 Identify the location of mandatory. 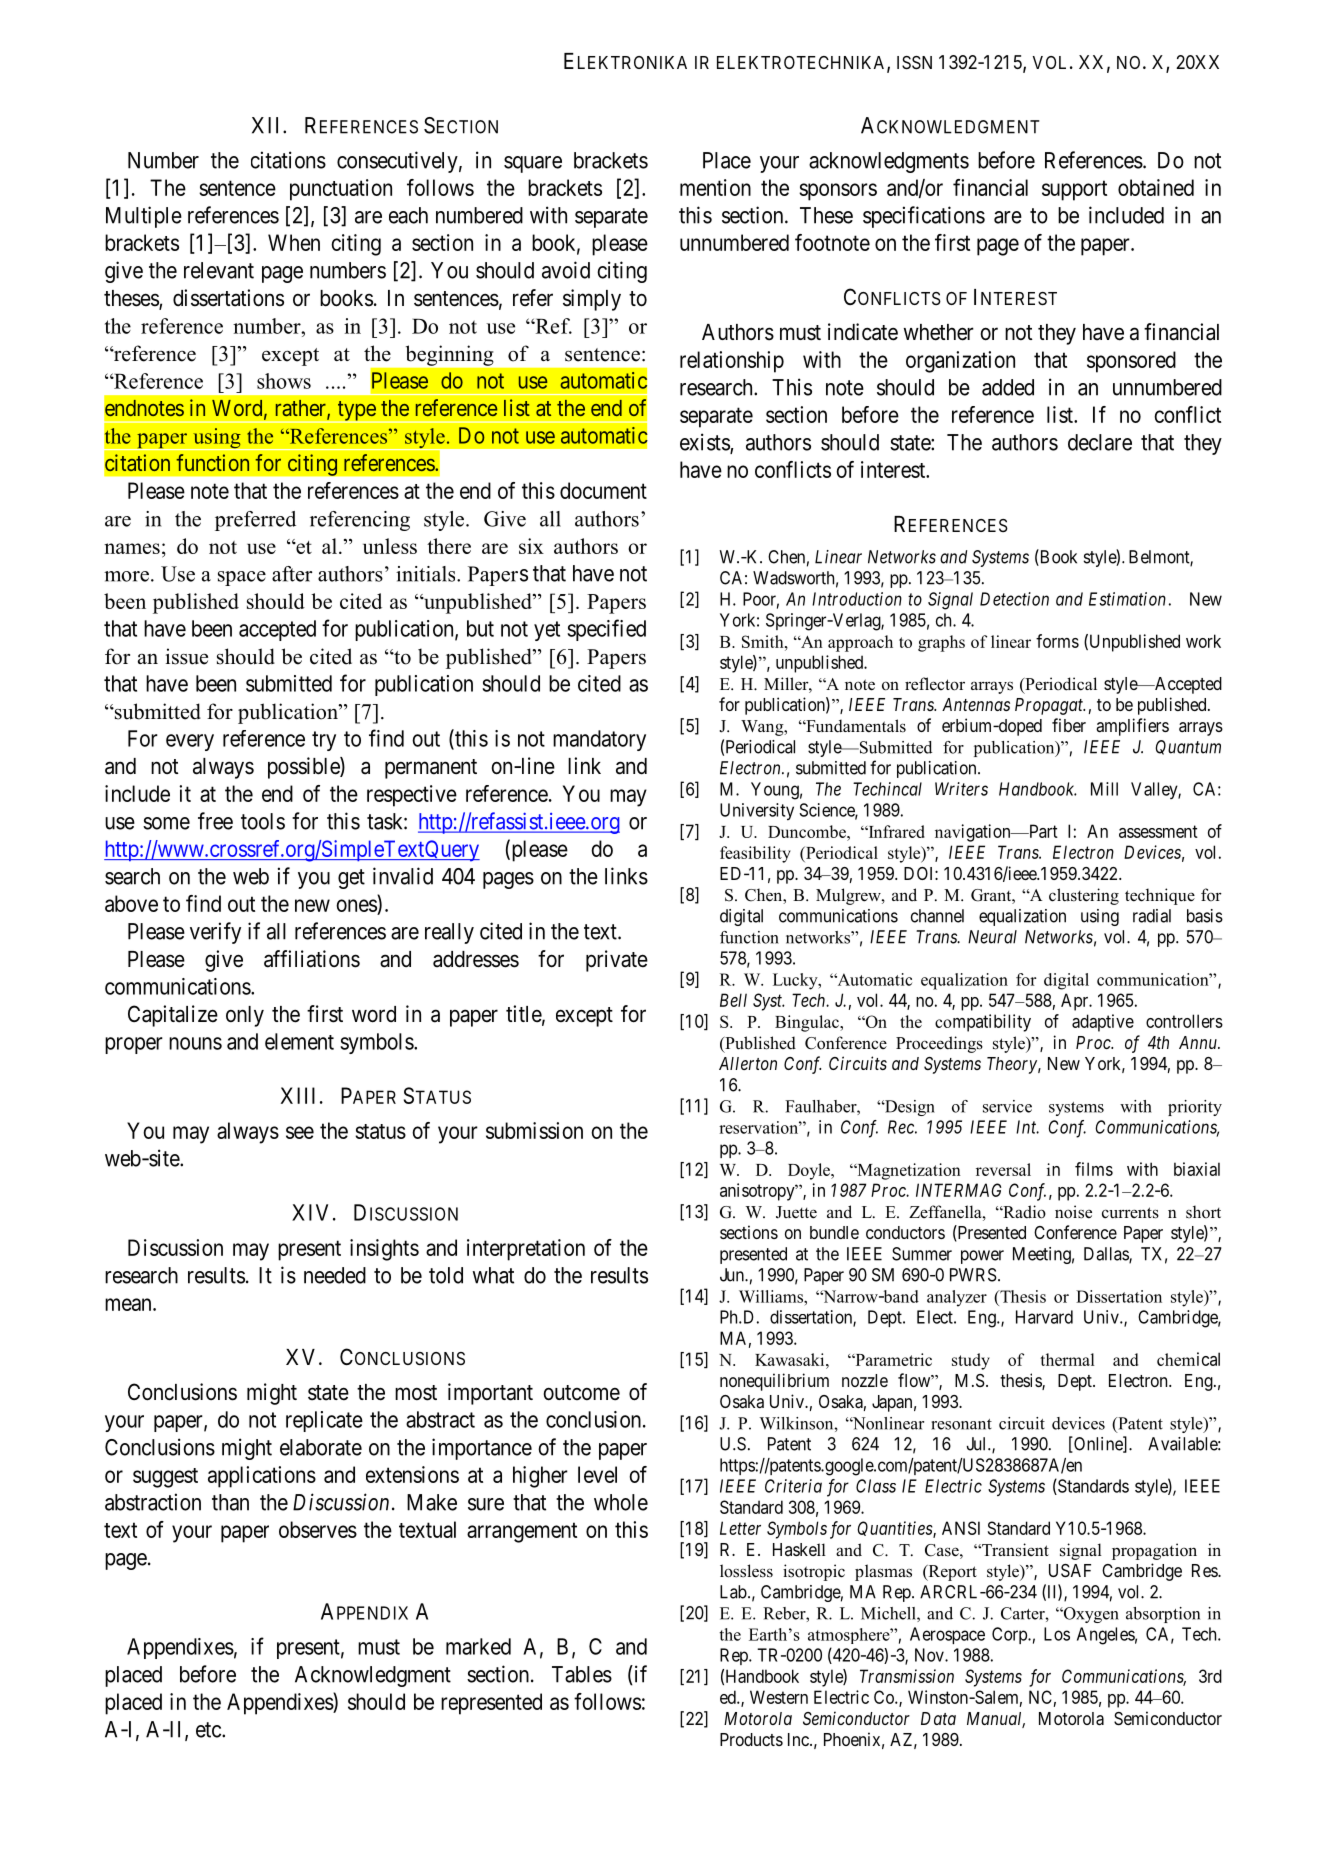
(599, 740).
